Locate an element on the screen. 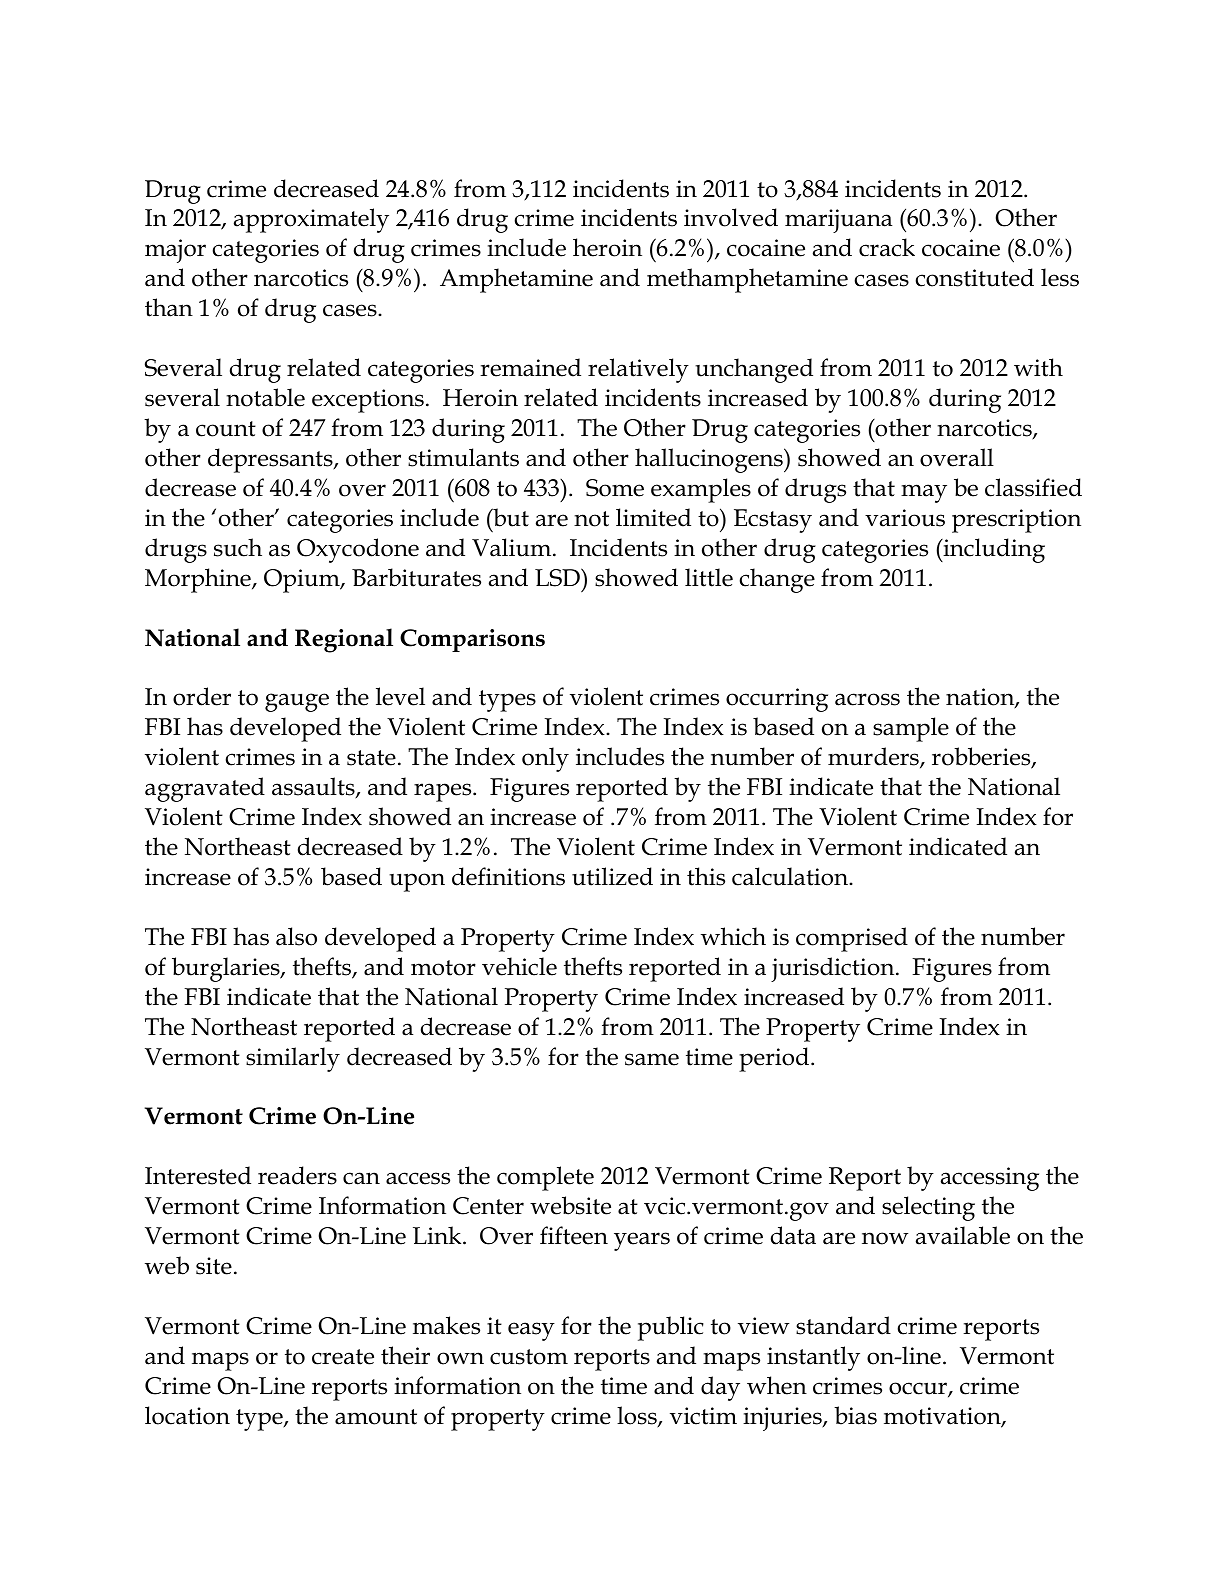 The width and height of the screenshot is (1230, 1592). only is located at coordinates (545, 759).
